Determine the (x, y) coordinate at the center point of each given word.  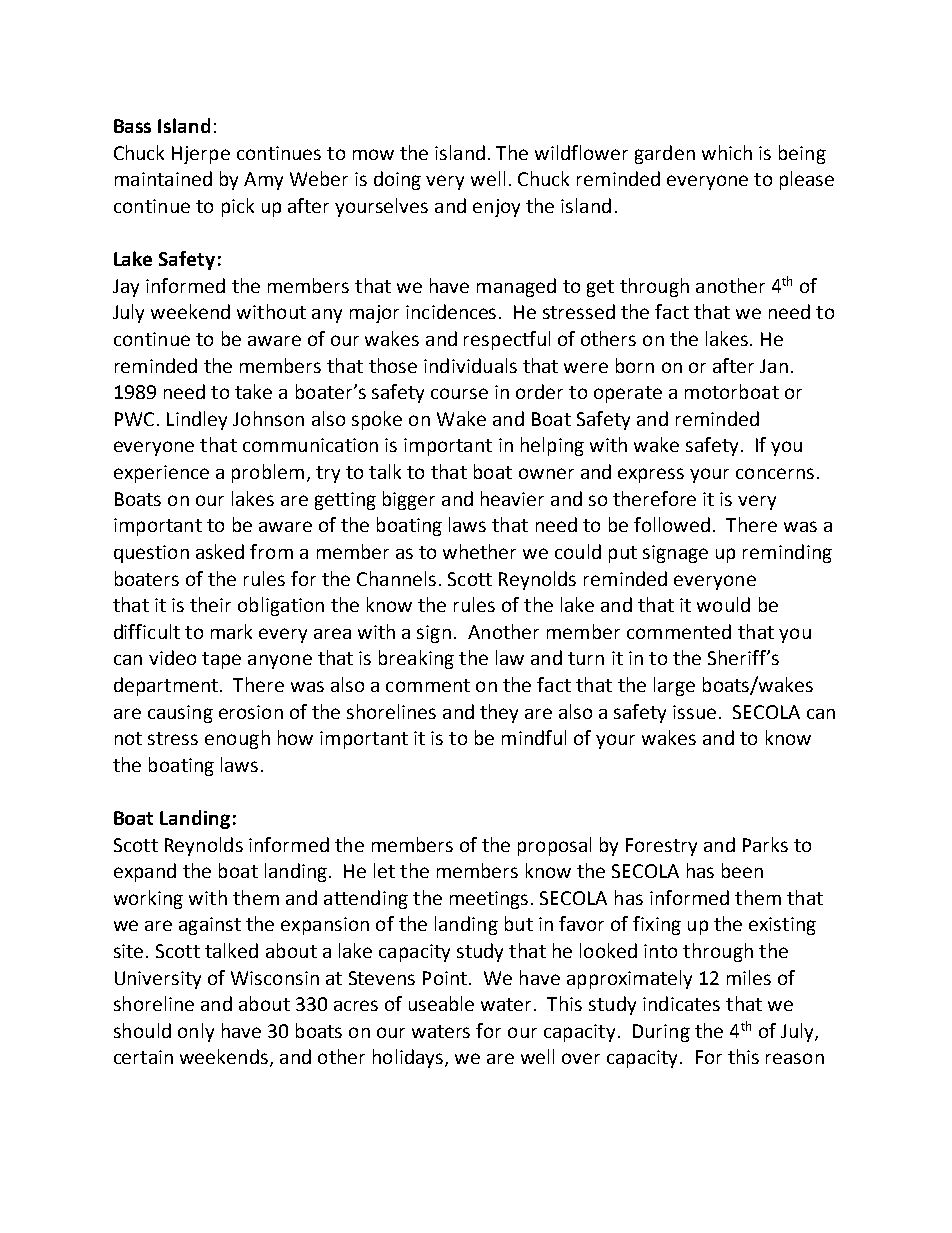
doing (397, 180)
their (210, 604)
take (253, 391)
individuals (470, 365)
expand (145, 872)
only (196, 1032)
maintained (163, 178)
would (723, 604)
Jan (774, 366)
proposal (554, 846)
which (727, 152)
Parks (765, 844)
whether (479, 551)
